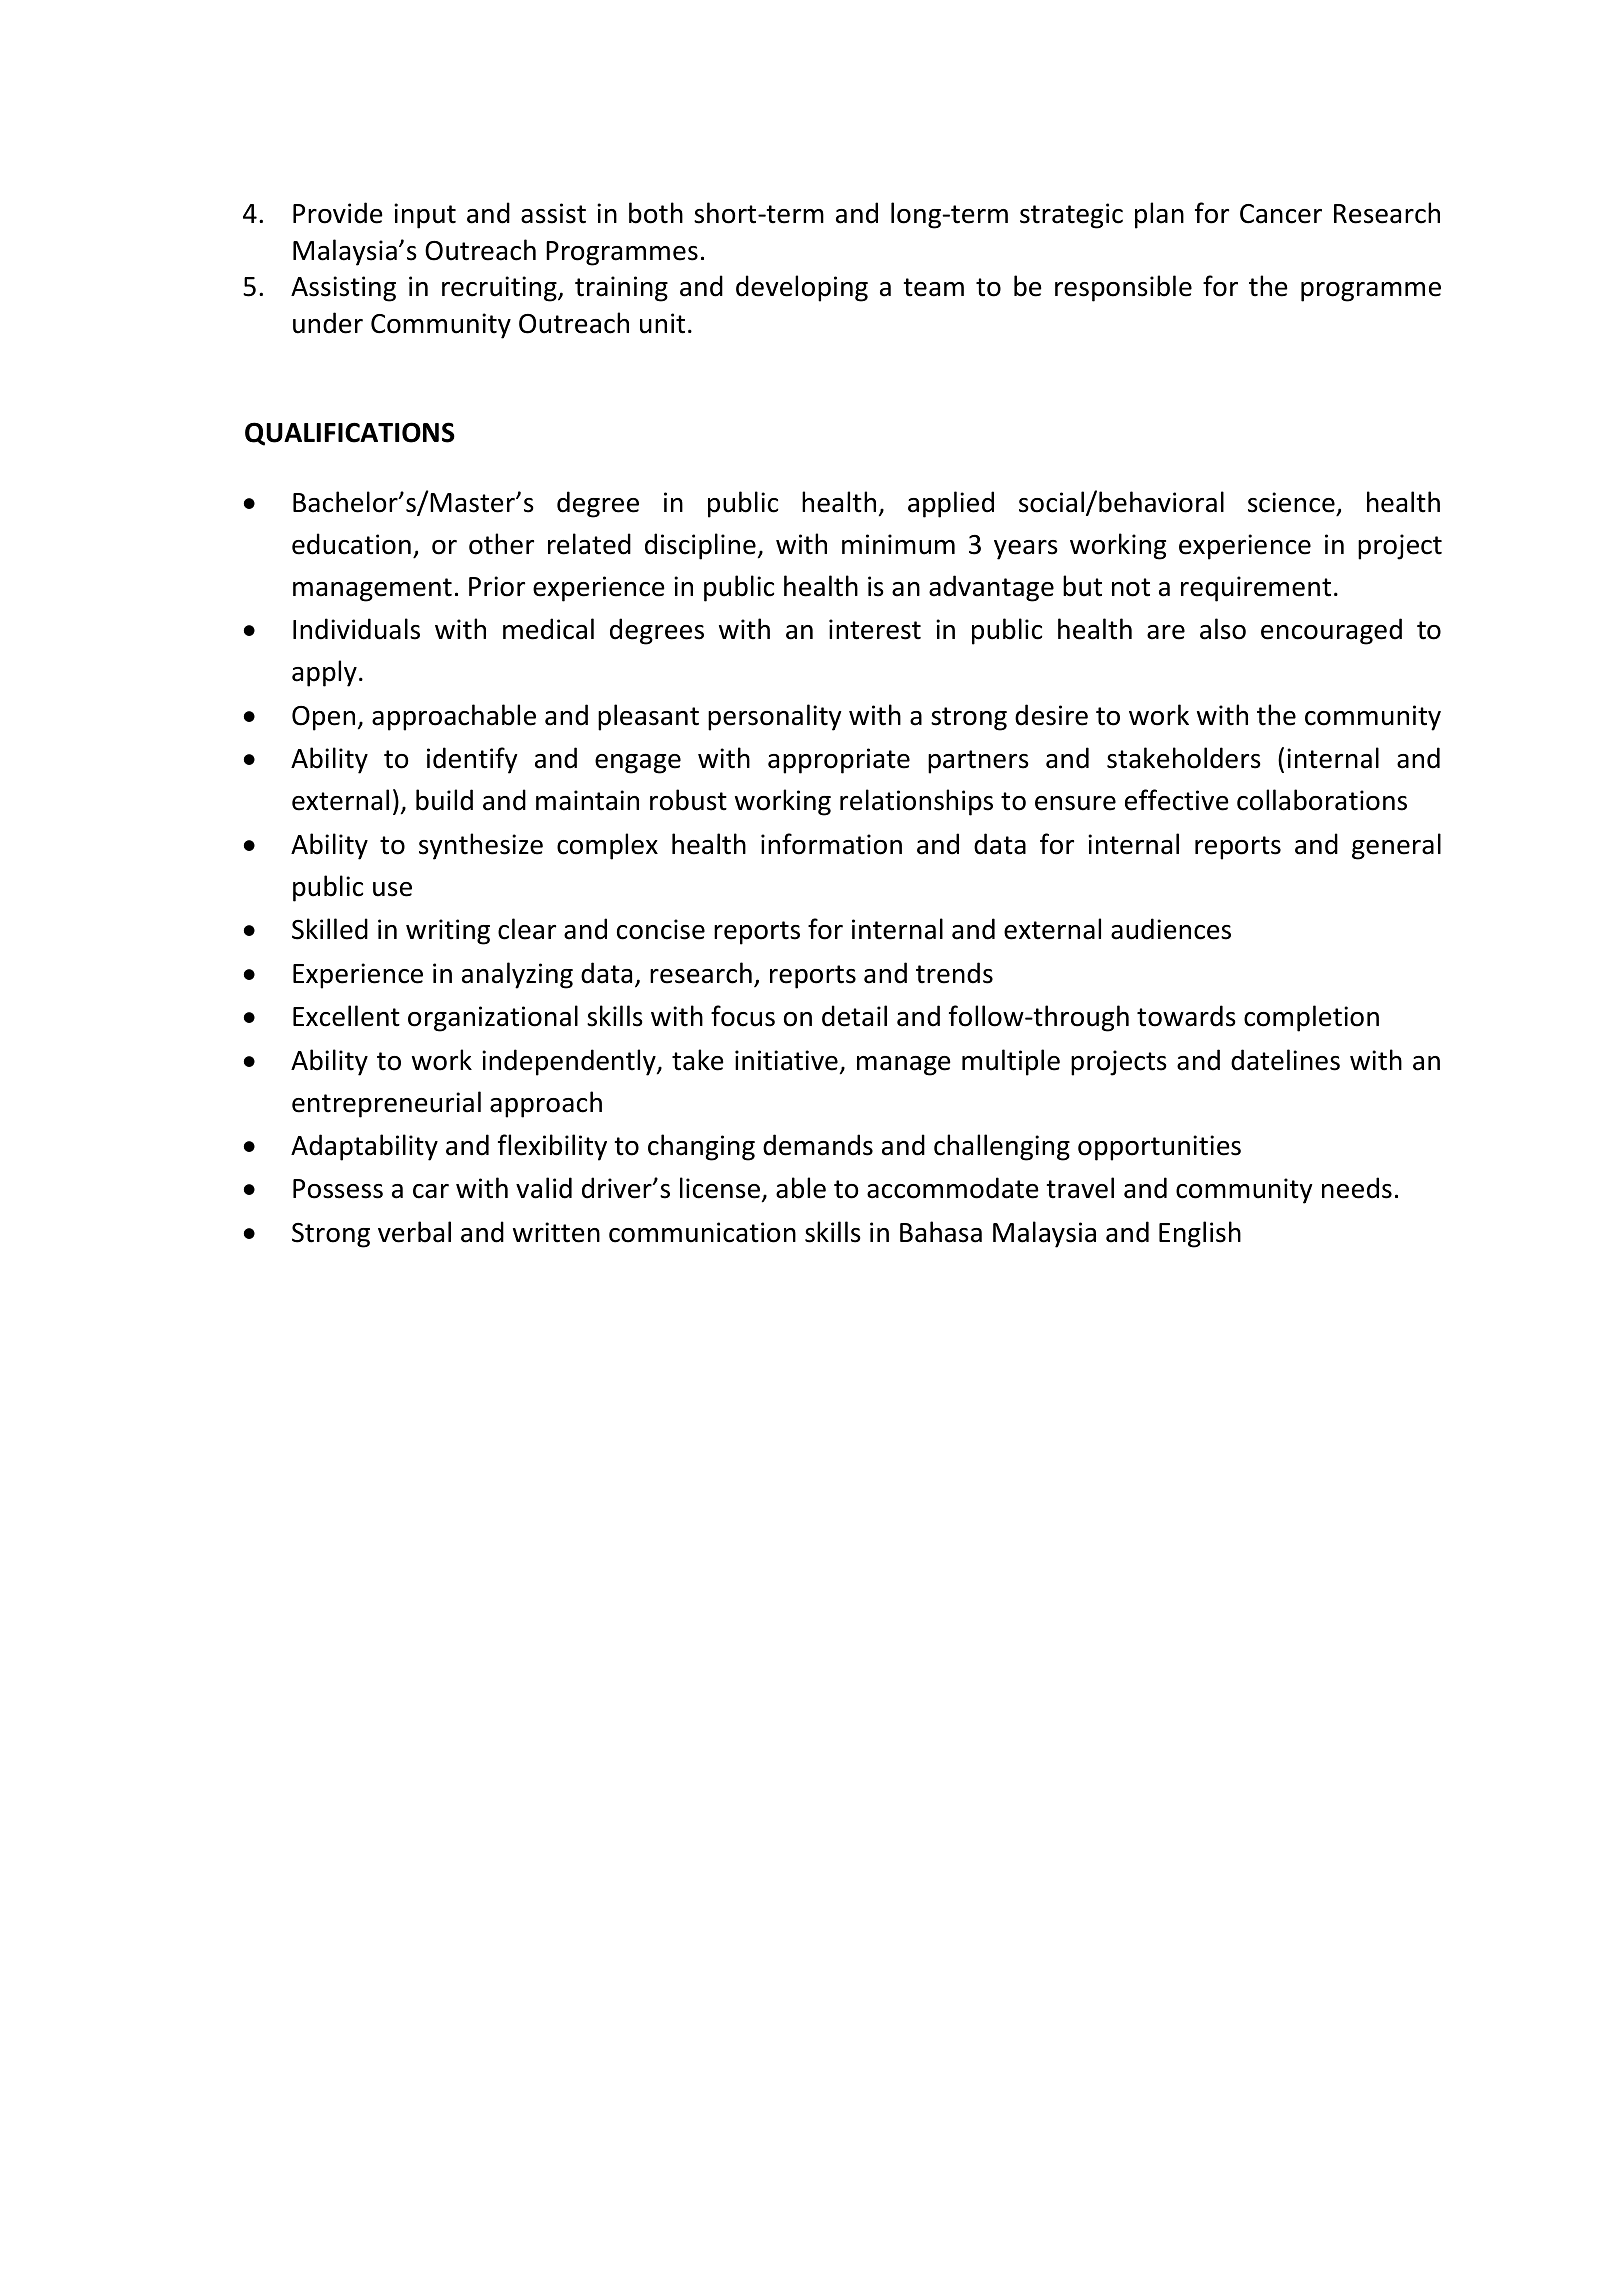 The height and width of the screenshot is (2284, 1614). What do you see at coordinates (1322, 800) in the screenshot?
I see `collaborations` at bounding box center [1322, 800].
